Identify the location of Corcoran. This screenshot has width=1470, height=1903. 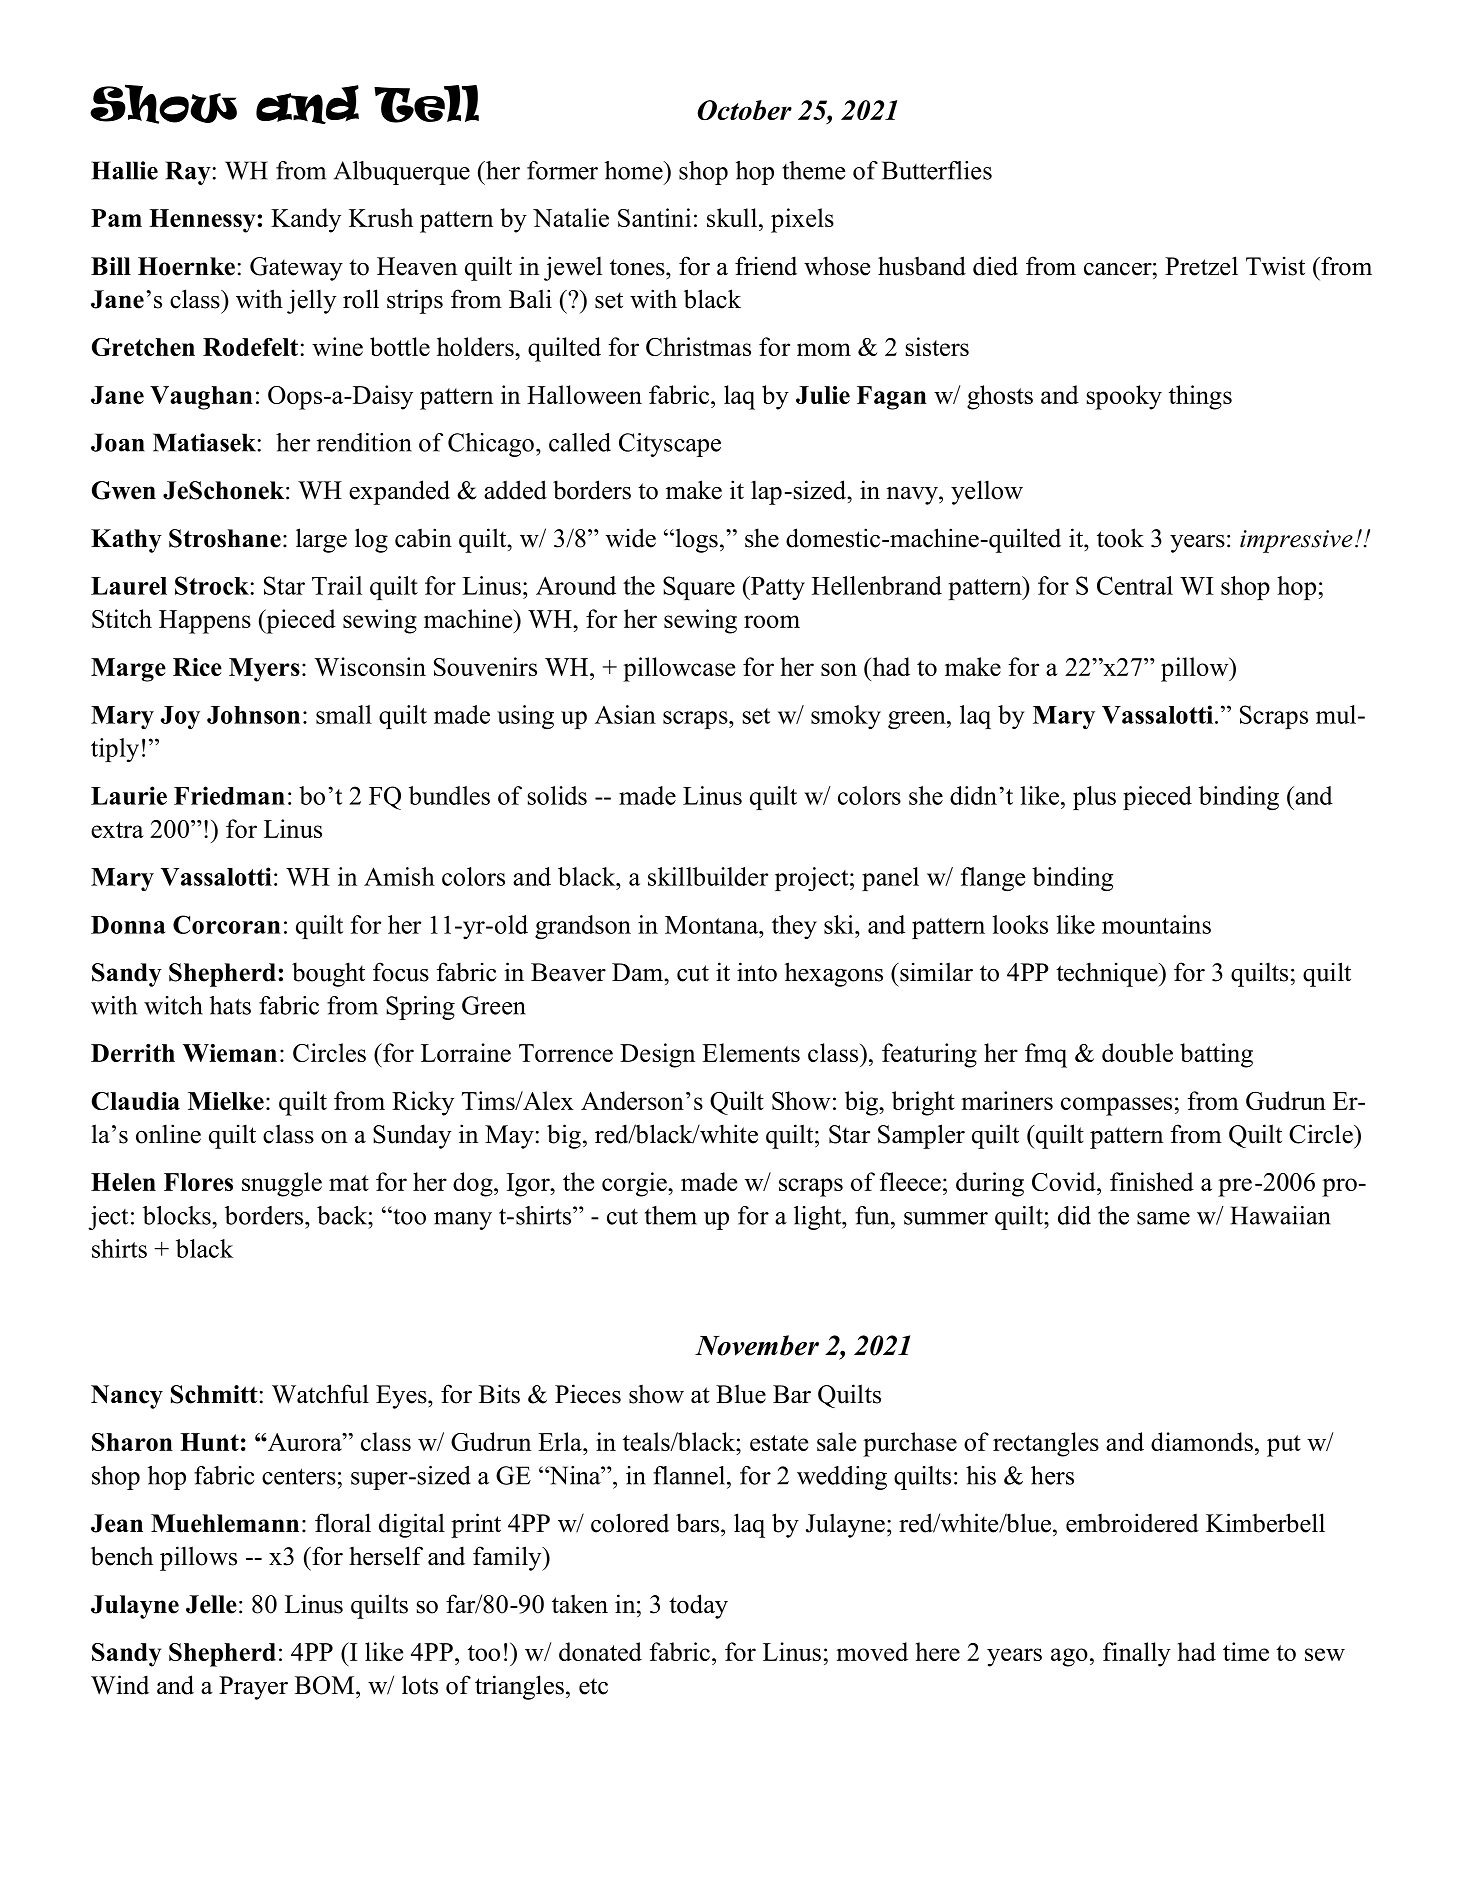
(227, 924).
